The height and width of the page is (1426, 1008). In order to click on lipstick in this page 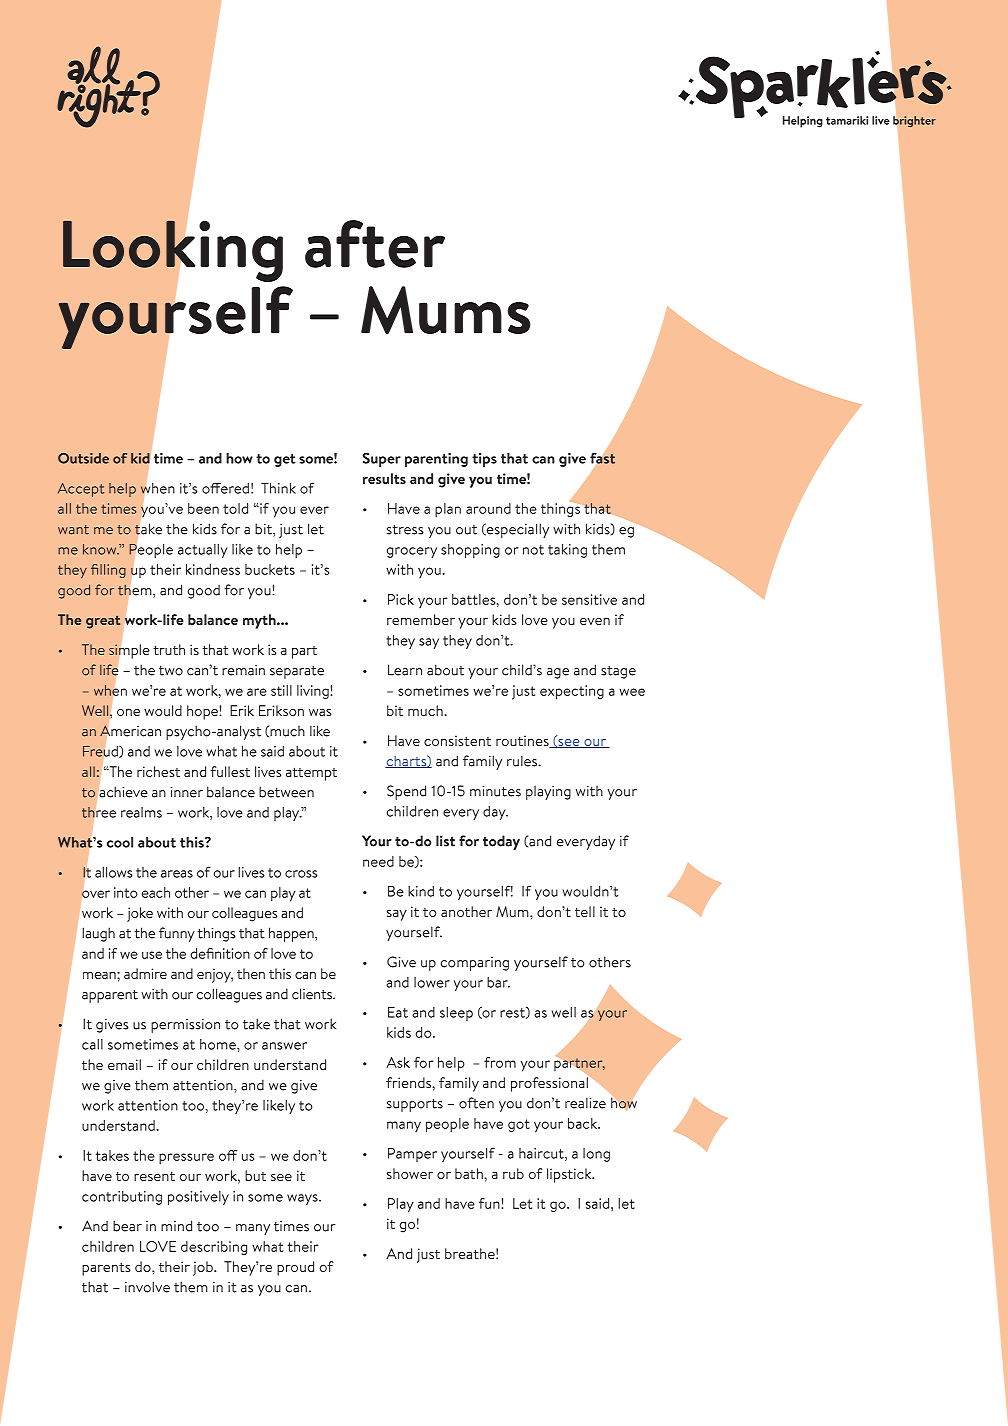, I will do `click(570, 1175)`.
